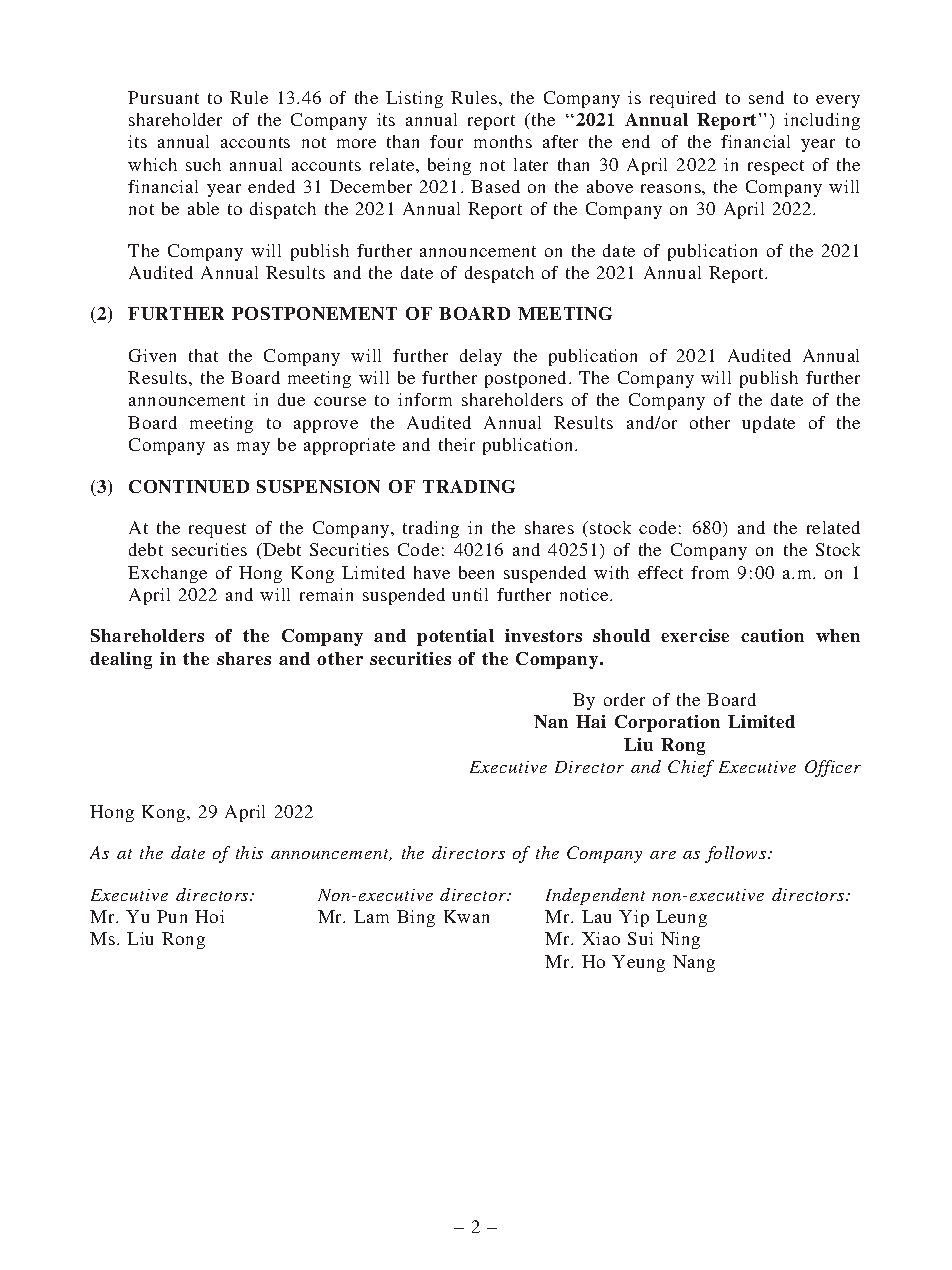 The height and width of the image is (1270, 952). I want to click on Pursuant, so click(163, 97).
